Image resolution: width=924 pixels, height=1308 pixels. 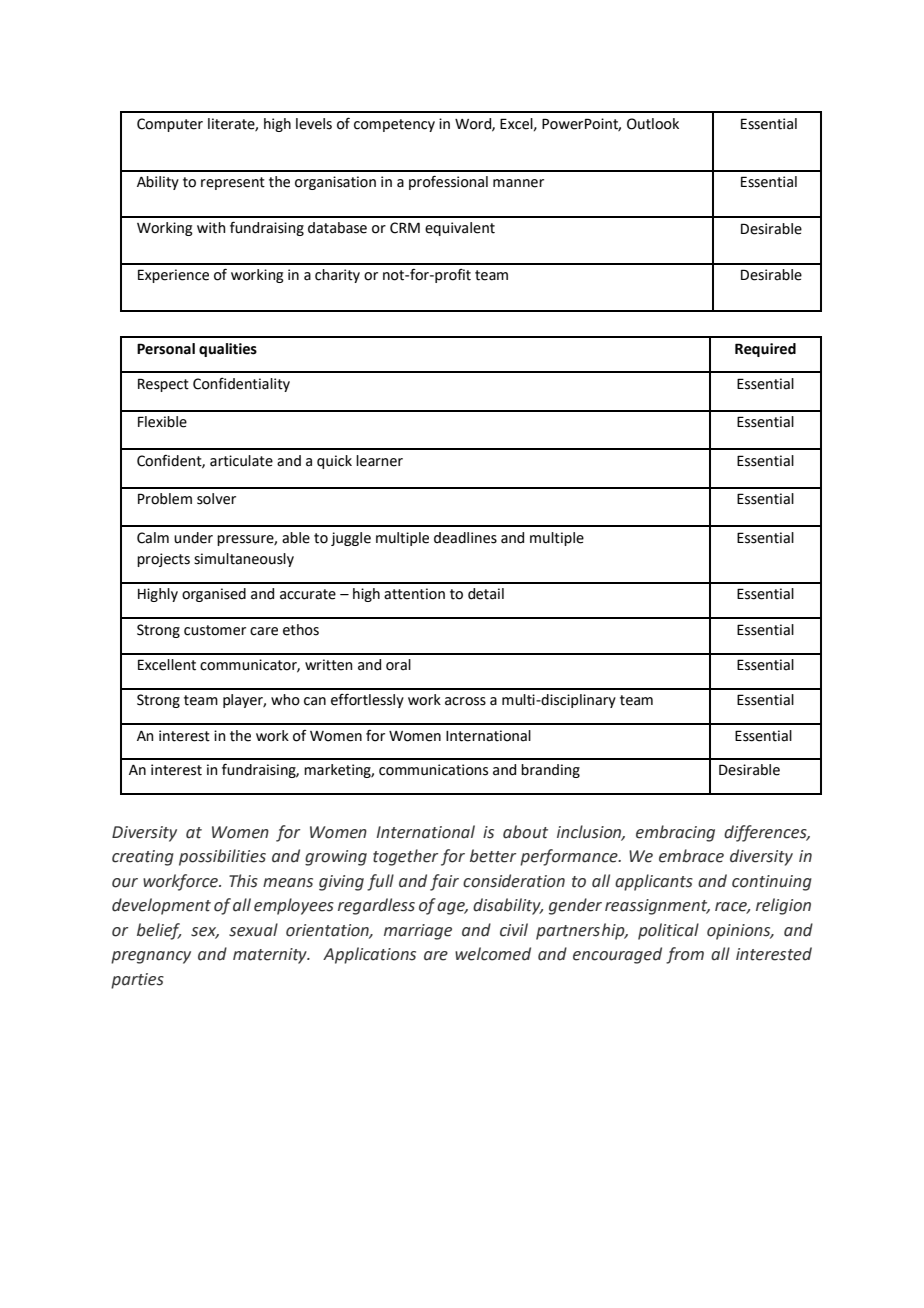 I want to click on Required, so click(x=765, y=350).
